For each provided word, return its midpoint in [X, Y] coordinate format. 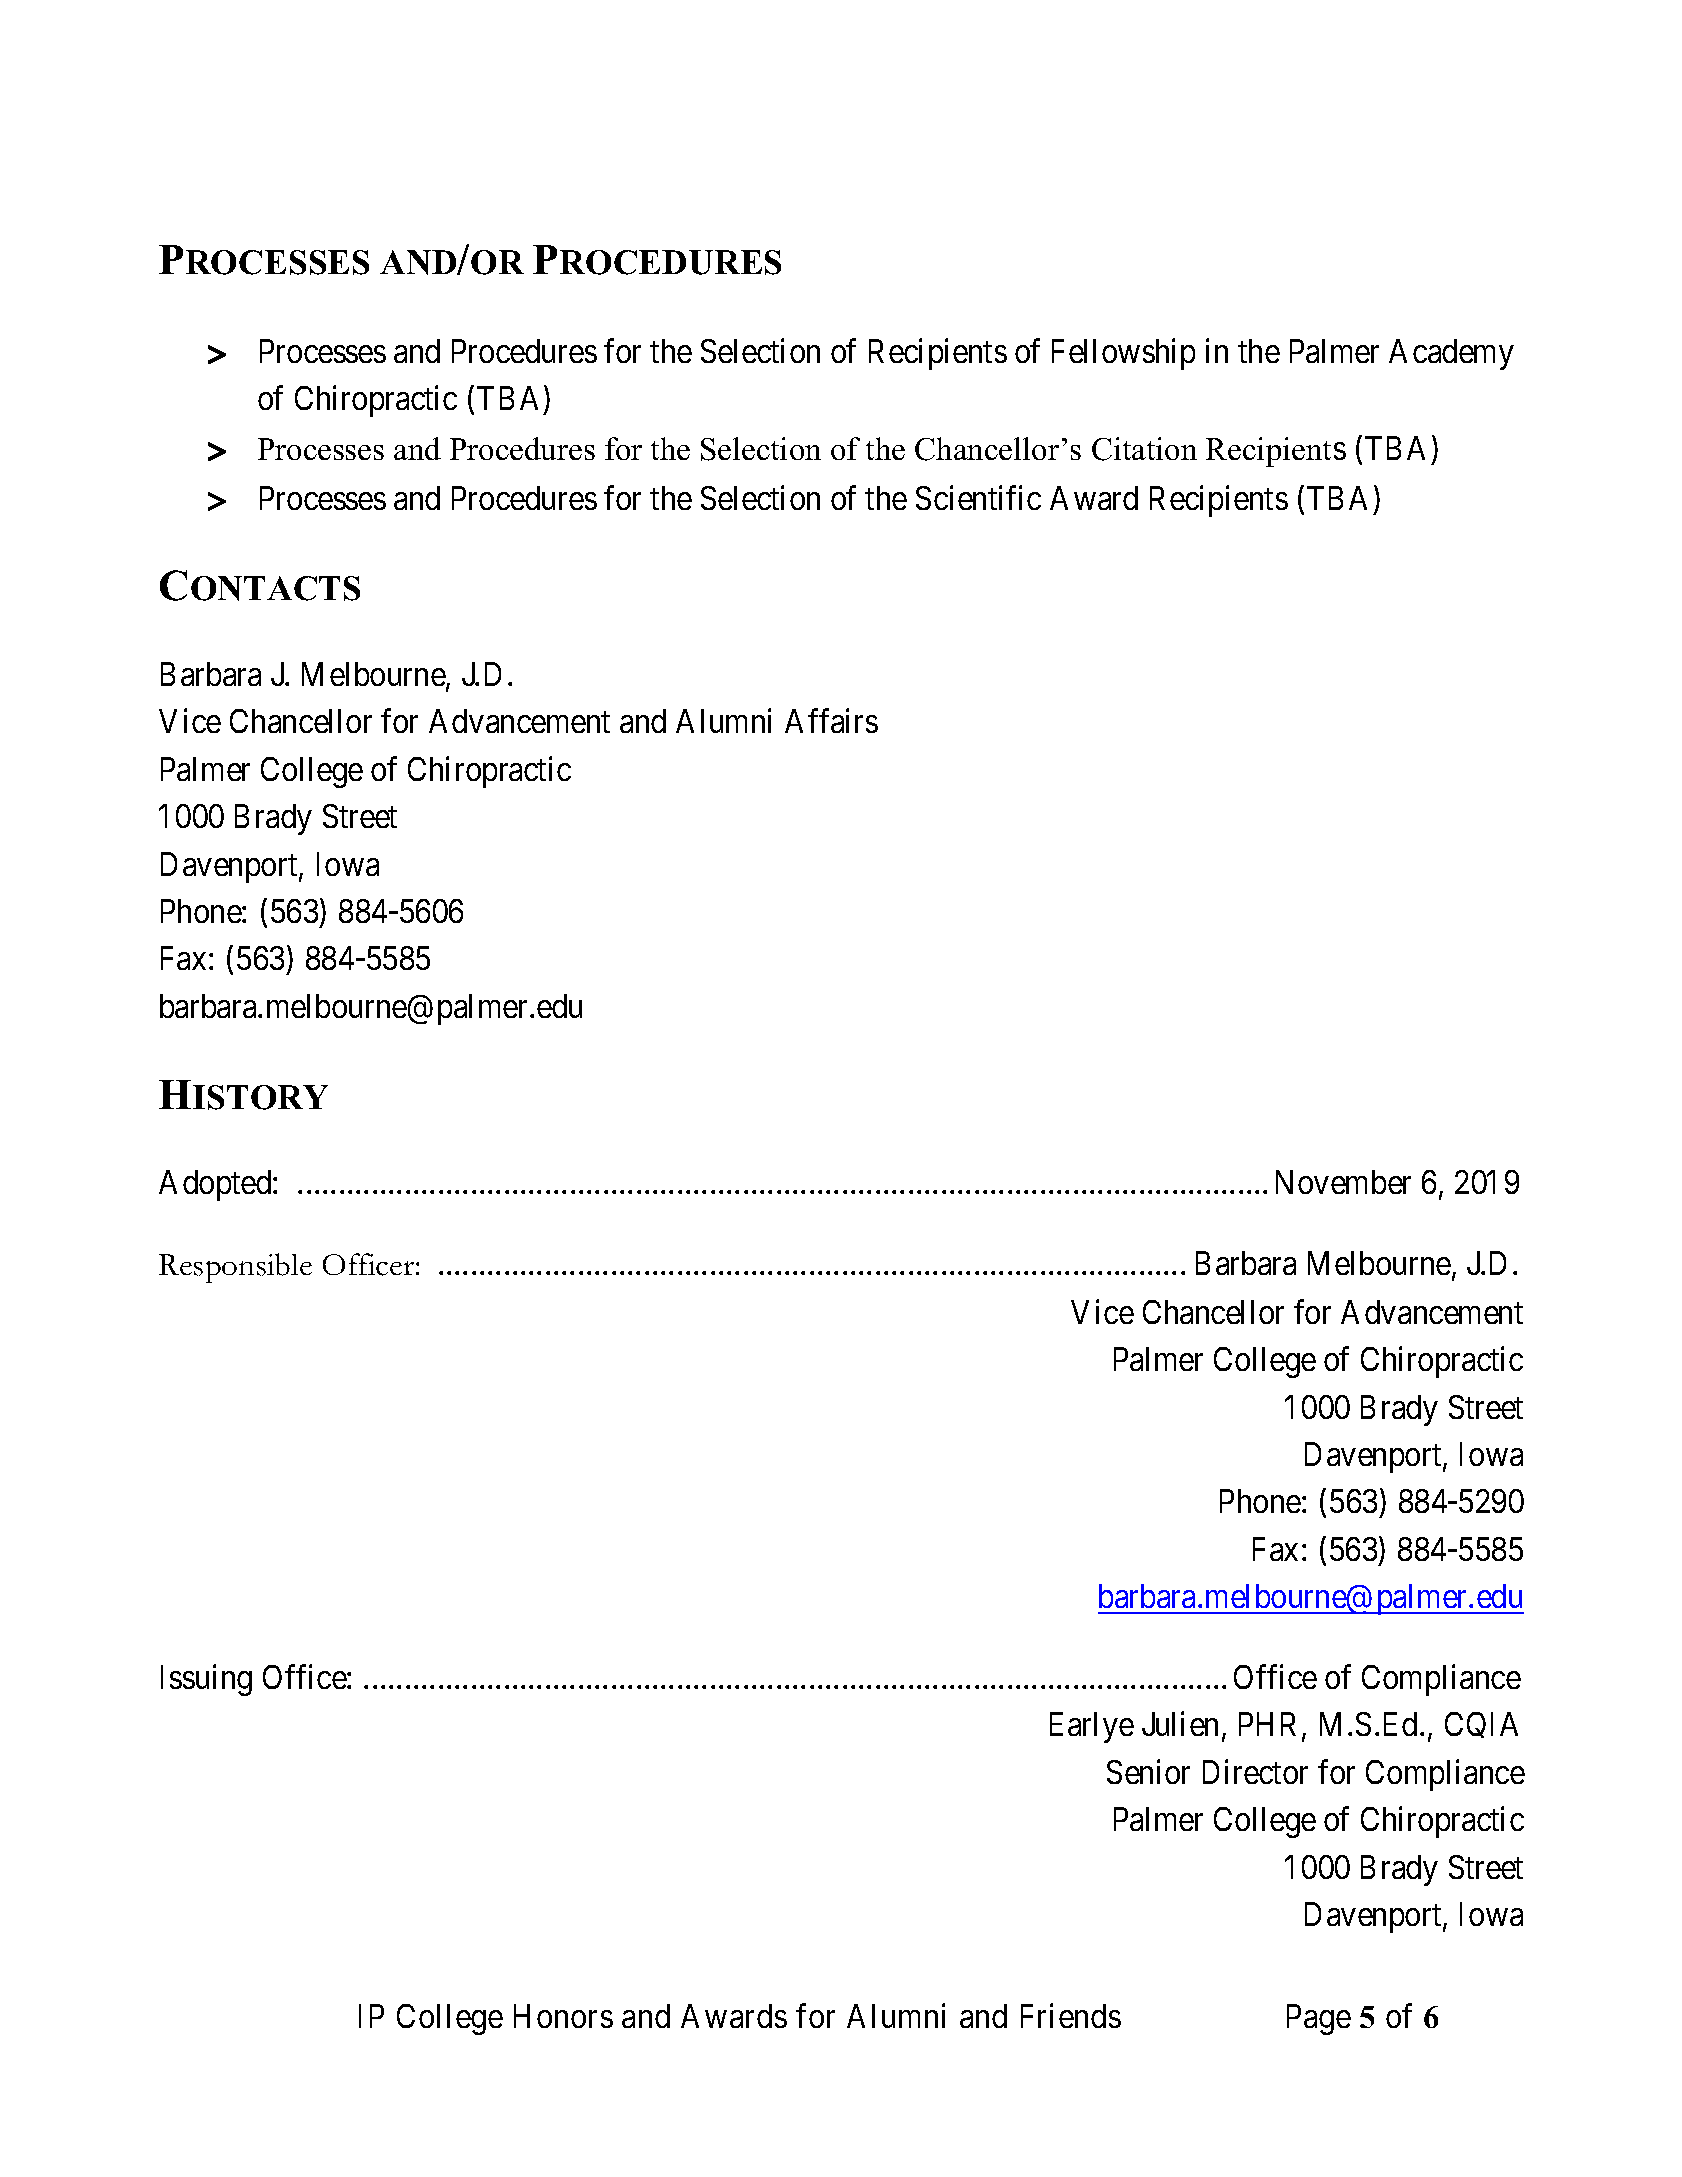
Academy [1451, 354]
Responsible [235, 1268]
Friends [1071, 2016]
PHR [1271, 1725]
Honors [563, 2016]
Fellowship [1123, 354]
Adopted [216, 1185]
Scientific [978, 497]
